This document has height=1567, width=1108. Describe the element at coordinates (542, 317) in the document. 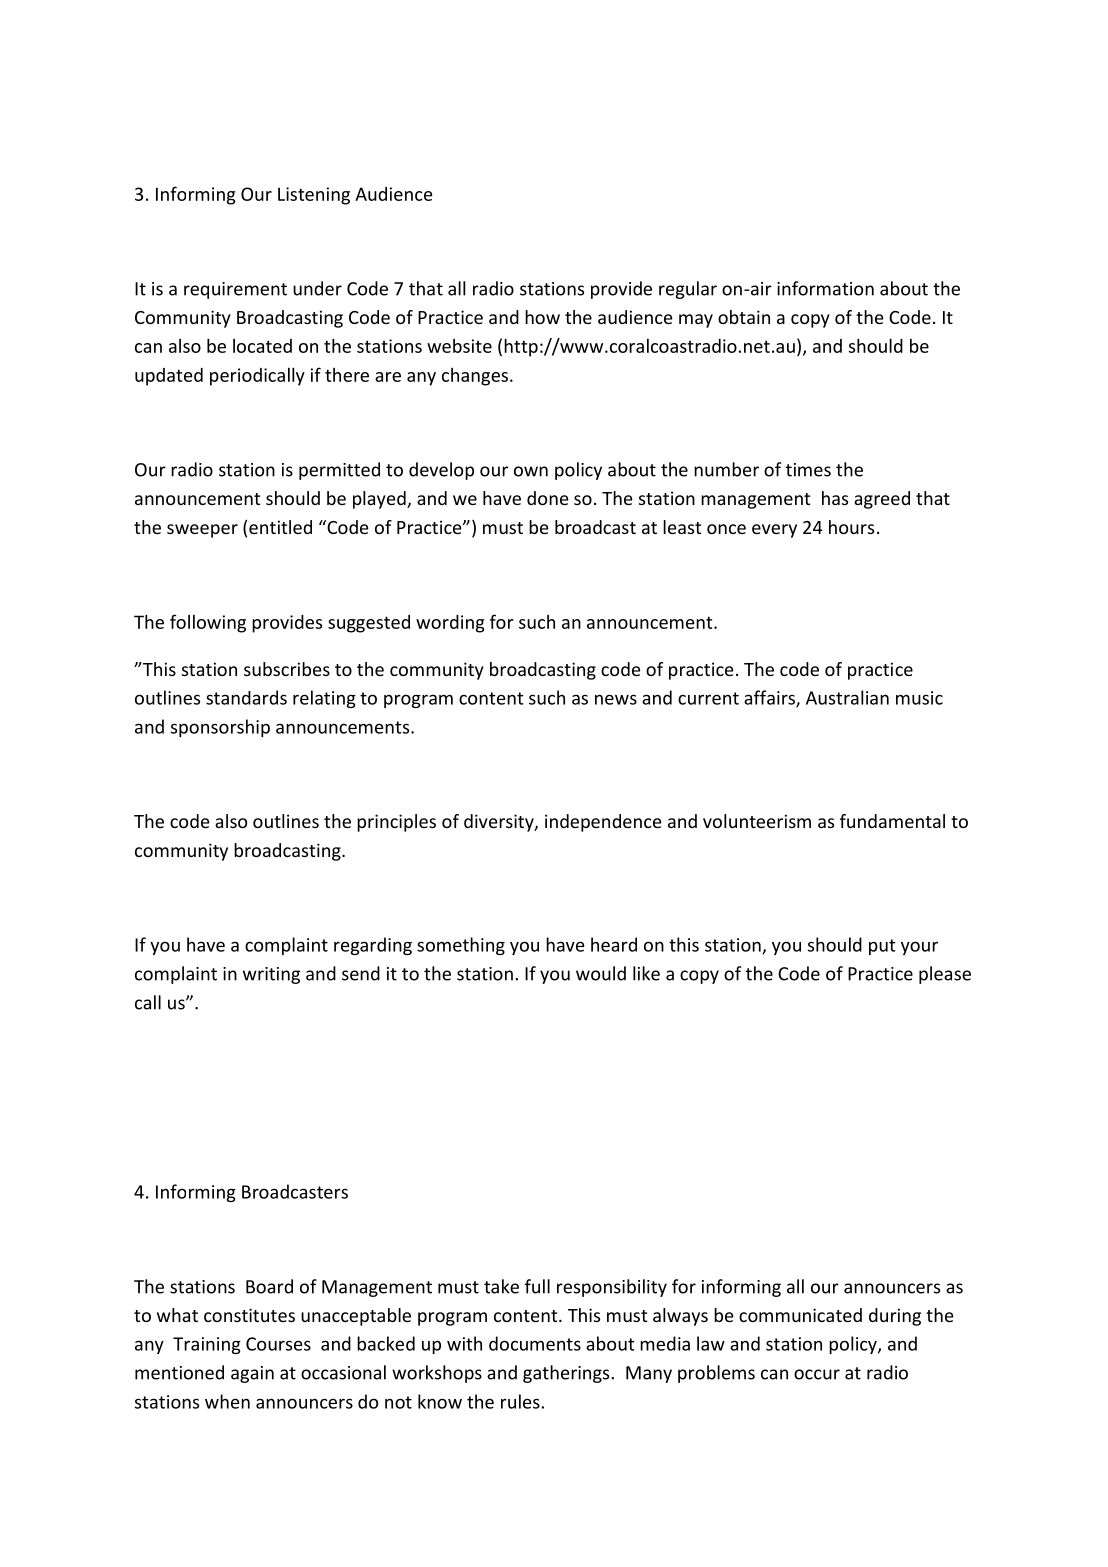

I see `how` at that location.
